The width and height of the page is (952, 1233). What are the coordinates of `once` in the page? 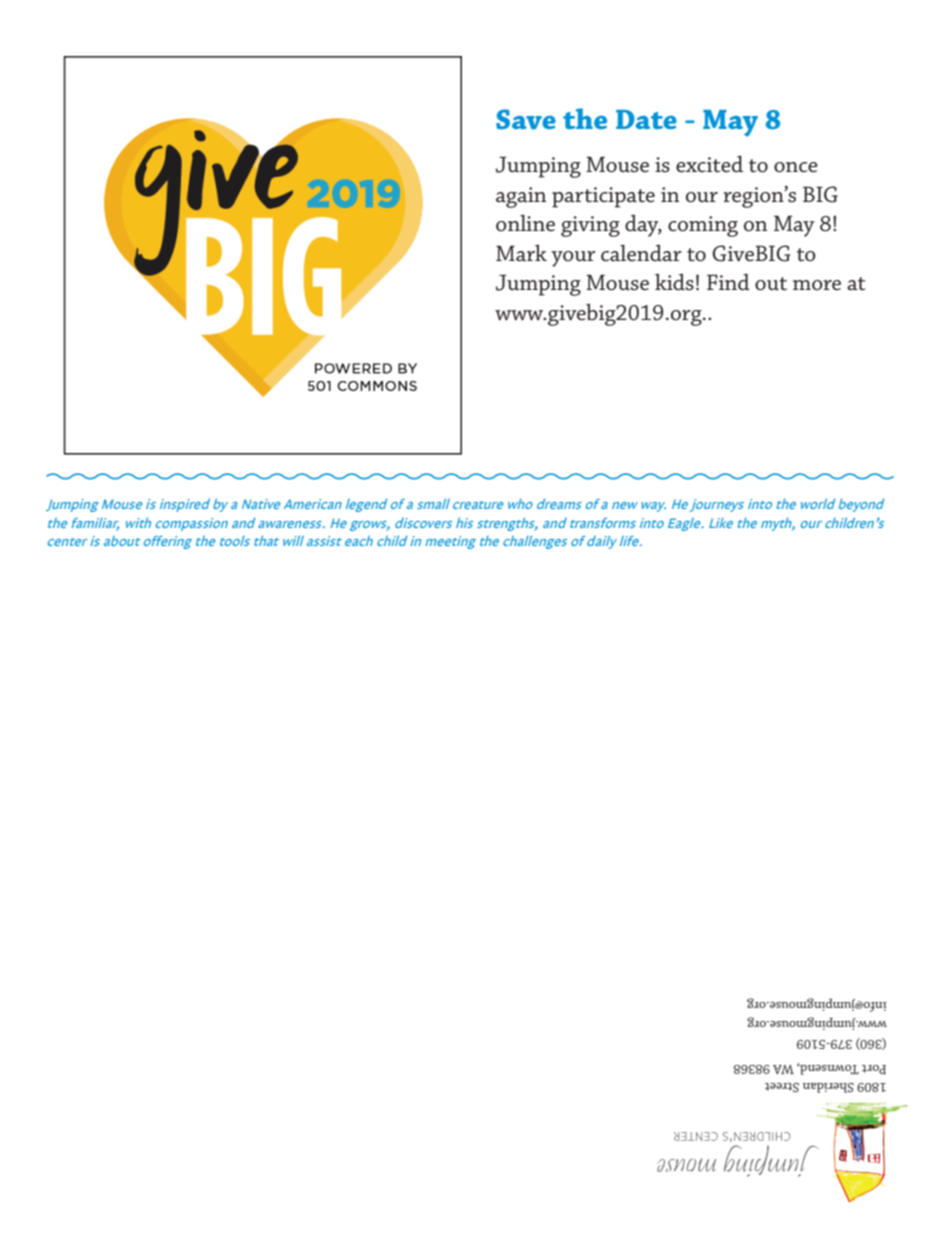 It's located at (796, 167).
